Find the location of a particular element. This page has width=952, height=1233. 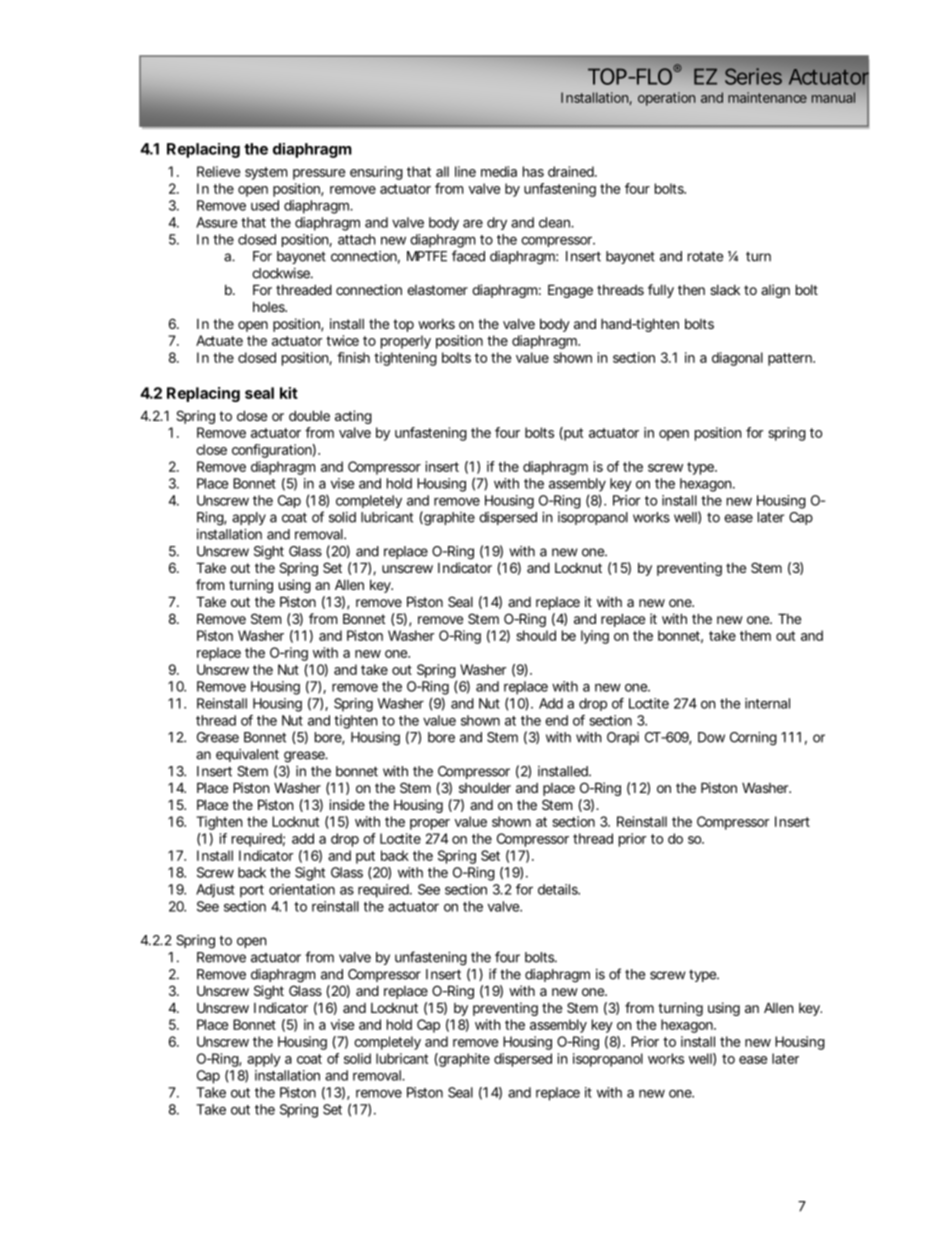

orientation is located at coordinates (302, 889).
